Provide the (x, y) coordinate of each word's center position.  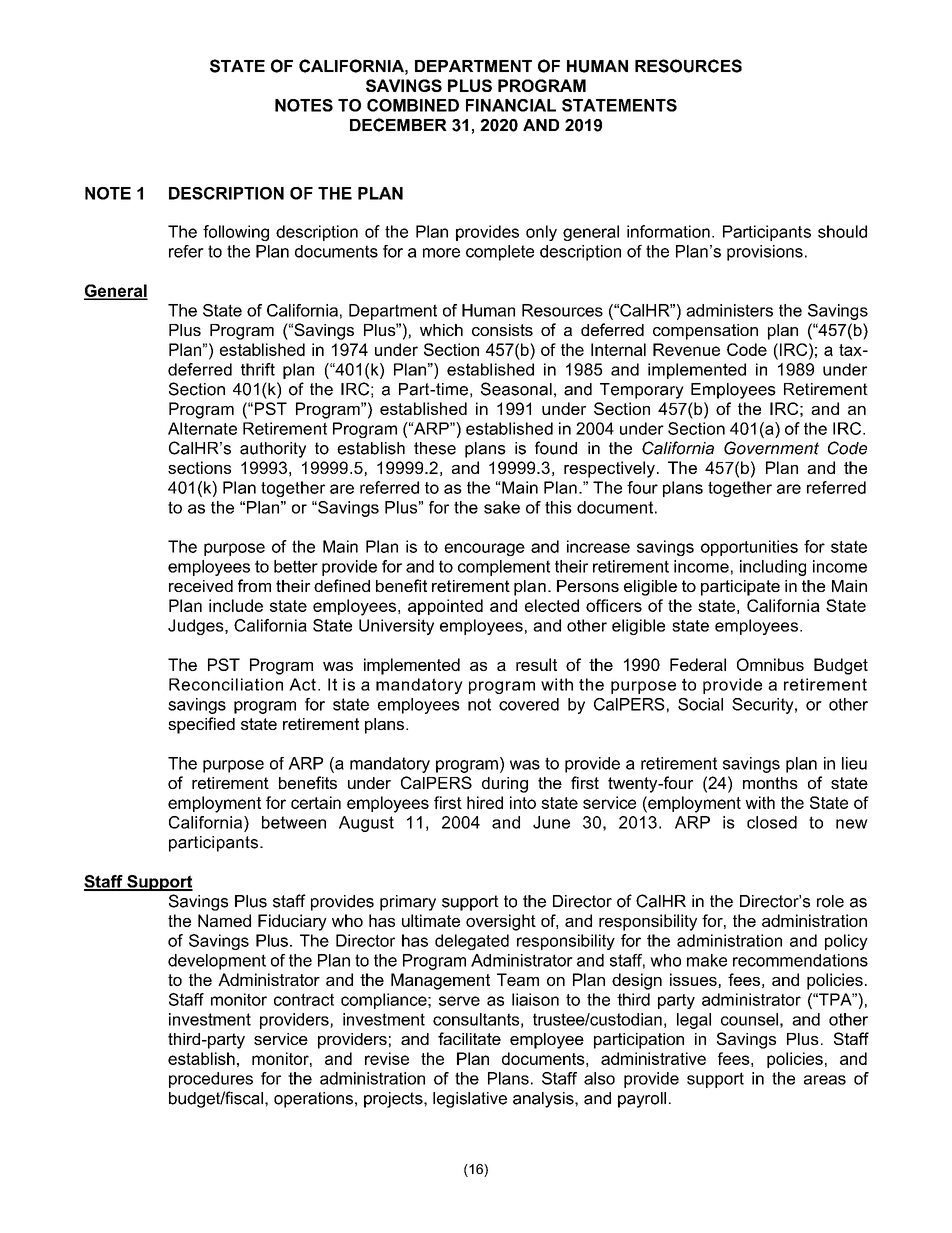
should (842, 231)
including (773, 568)
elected (552, 605)
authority (273, 450)
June (551, 822)
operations (313, 1100)
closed (772, 822)
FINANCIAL (511, 105)
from (254, 585)
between (294, 822)
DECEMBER (398, 125)
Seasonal (516, 389)
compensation (705, 332)
